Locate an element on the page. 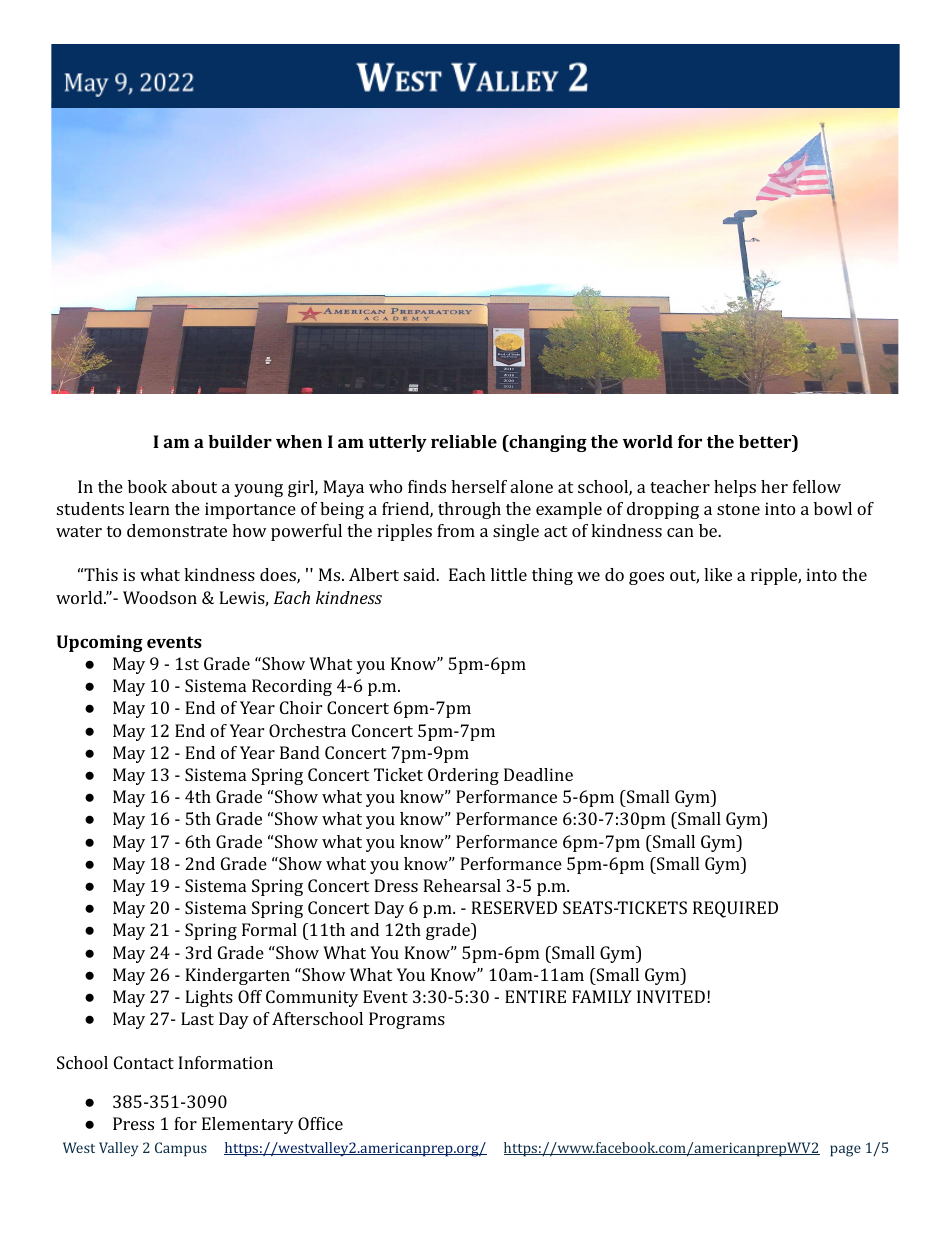 The height and width of the document is (1233, 952). helps is located at coordinates (735, 488).
